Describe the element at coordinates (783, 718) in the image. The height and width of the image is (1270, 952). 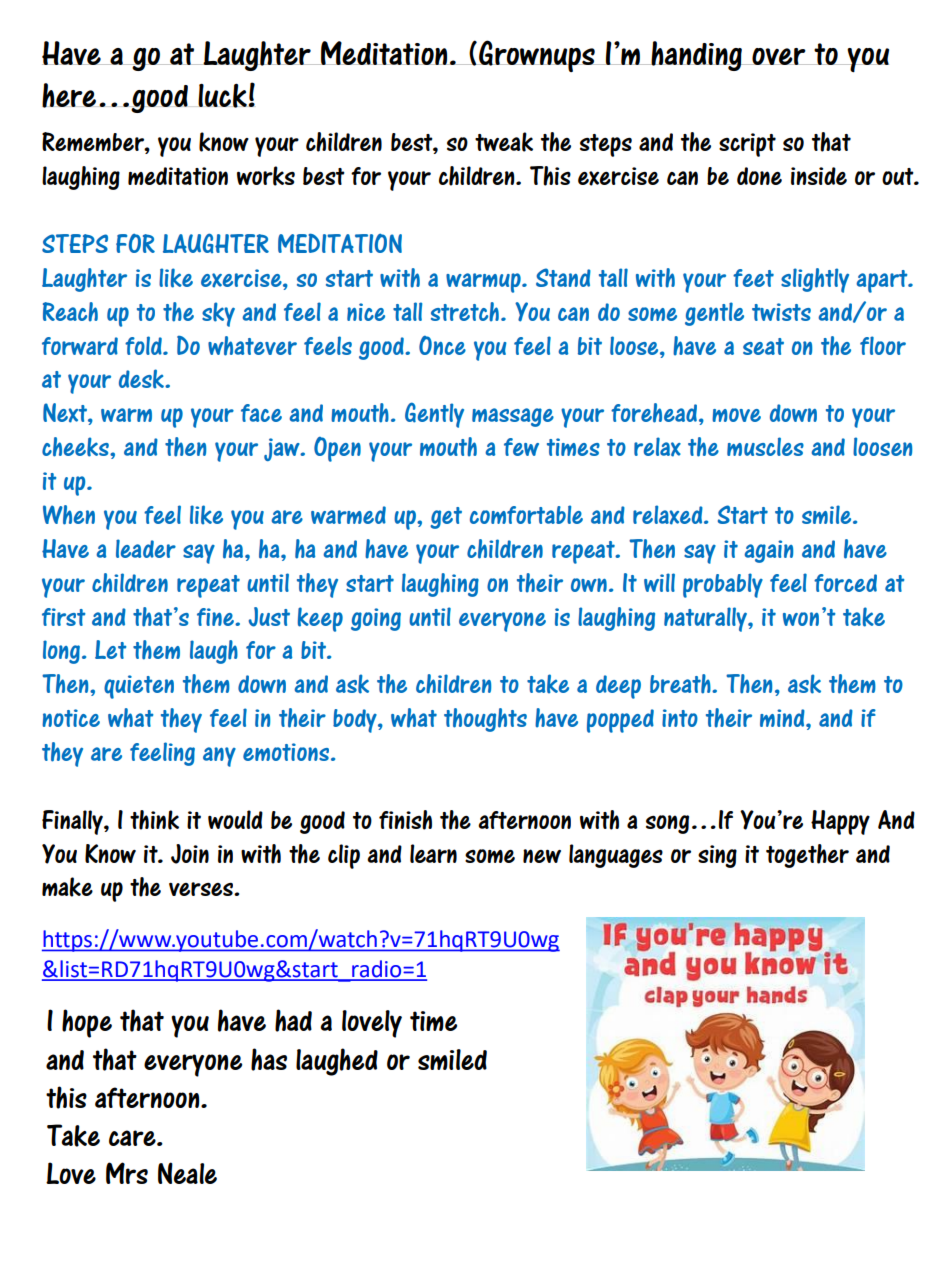
I see `mind` at that location.
